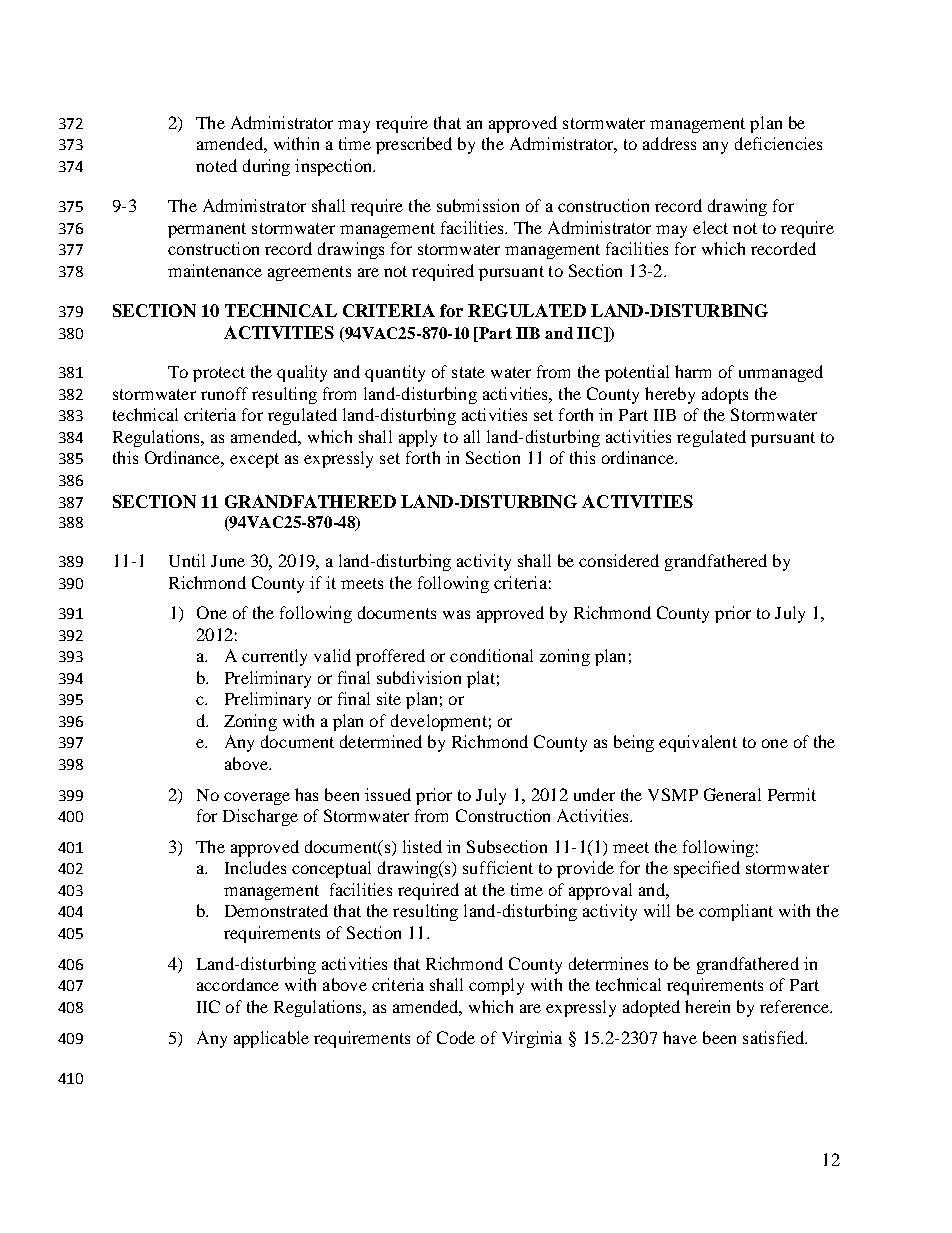  What do you see at coordinates (478, 205) in the page?
I see `submission` at bounding box center [478, 205].
